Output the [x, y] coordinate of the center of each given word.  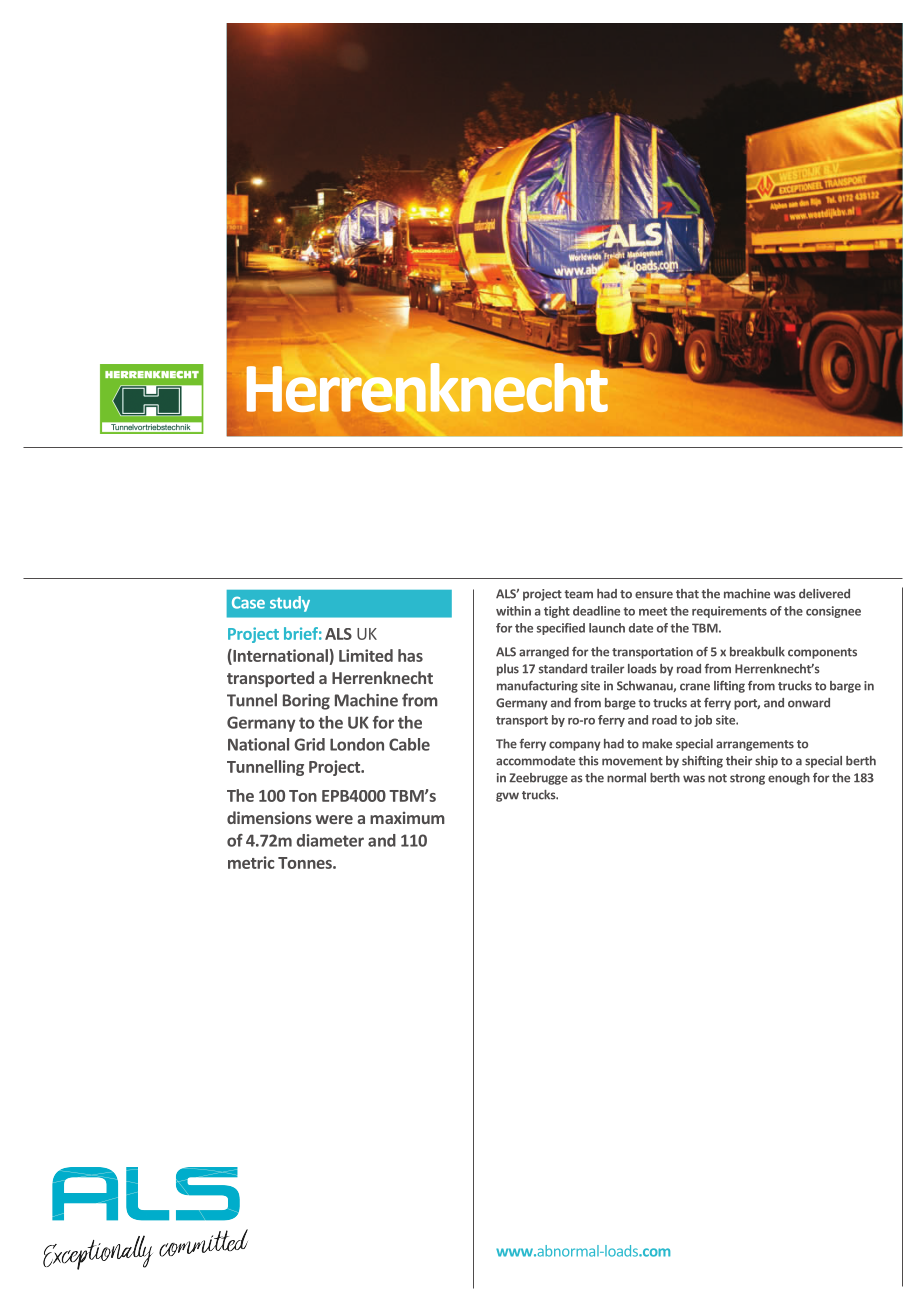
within [513, 611]
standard [563, 669]
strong [747, 779]
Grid [309, 744]
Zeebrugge [538, 779]
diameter [330, 840]
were [334, 819]
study [290, 604]
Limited [366, 655]
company [575, 746]
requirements [729, 612]
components [822, 653]
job [703, 721]
